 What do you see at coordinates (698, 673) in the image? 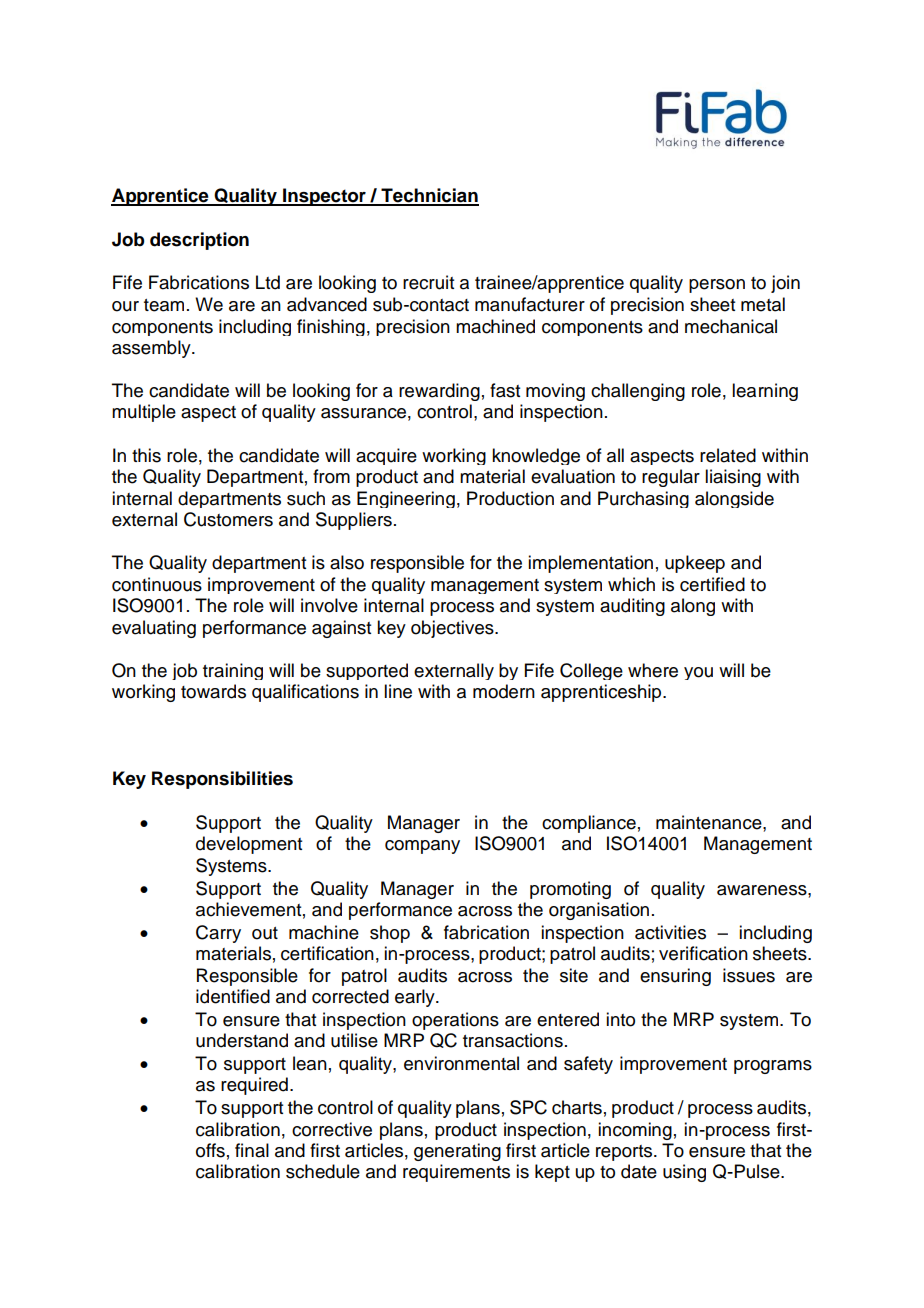
I see `you` at bounding box center [698, 673].
